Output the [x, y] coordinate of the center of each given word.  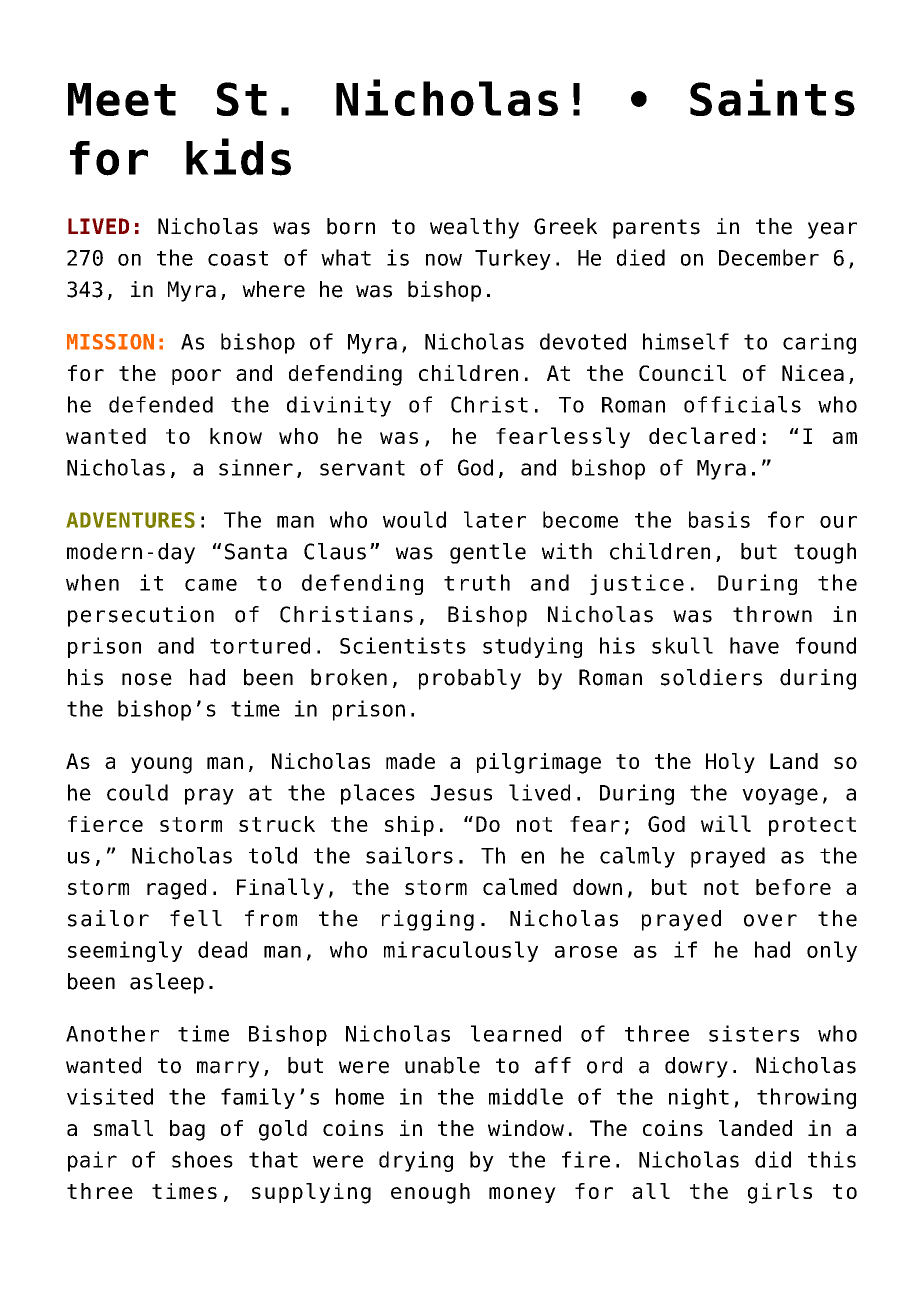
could [137, 792]
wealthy [474, 228]
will [726, 823]
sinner [256, 467]
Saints [772, 97]
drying [416, 1161]
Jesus [461, 793]
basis [719, 519]
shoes [202, 1159]
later [495, 519]
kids [238, 157]
